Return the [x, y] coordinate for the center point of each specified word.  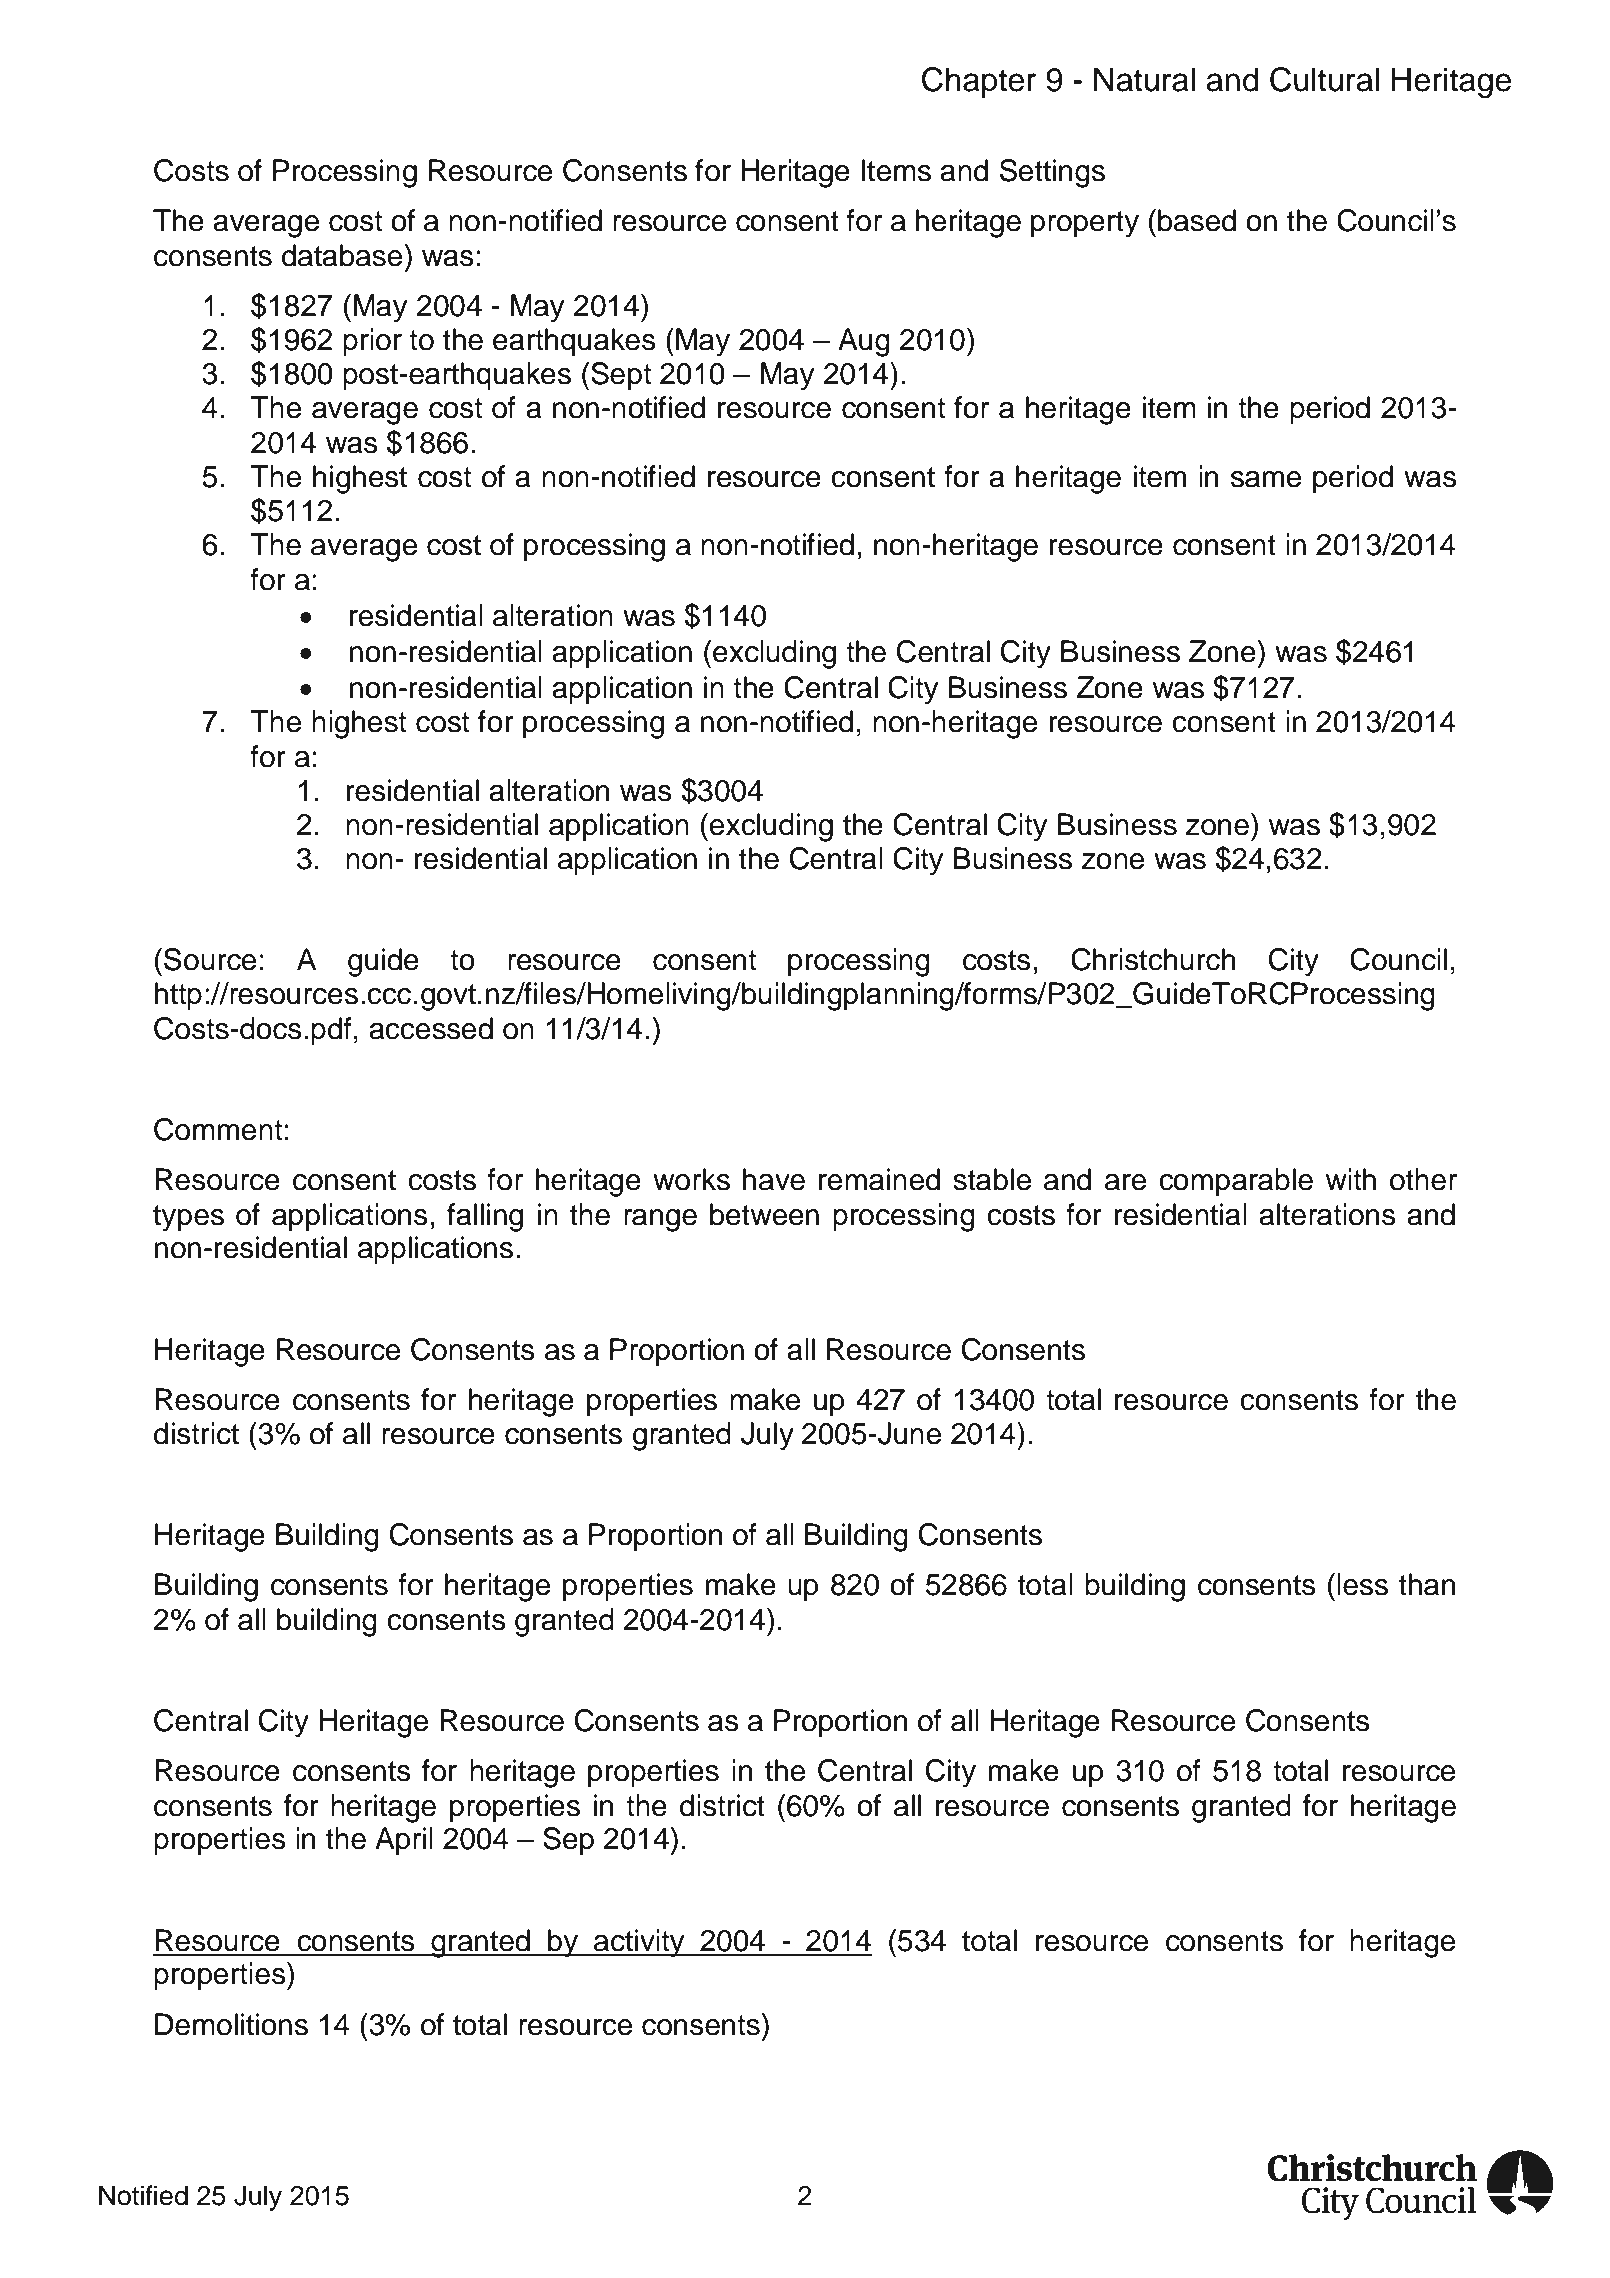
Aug [864, 342]
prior [372, 342]
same [1266, 479]
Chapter [979, 82]
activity [639, 1943]
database [342, 255]
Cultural [1324, 79]
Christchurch [1153, 959]
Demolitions [231, 2024]
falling [485, 1217]
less [1362, 1584]
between [764, 1214]
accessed [431, 1028]
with [1351, 1179]
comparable [1236, 1182]
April [404, 1841]
